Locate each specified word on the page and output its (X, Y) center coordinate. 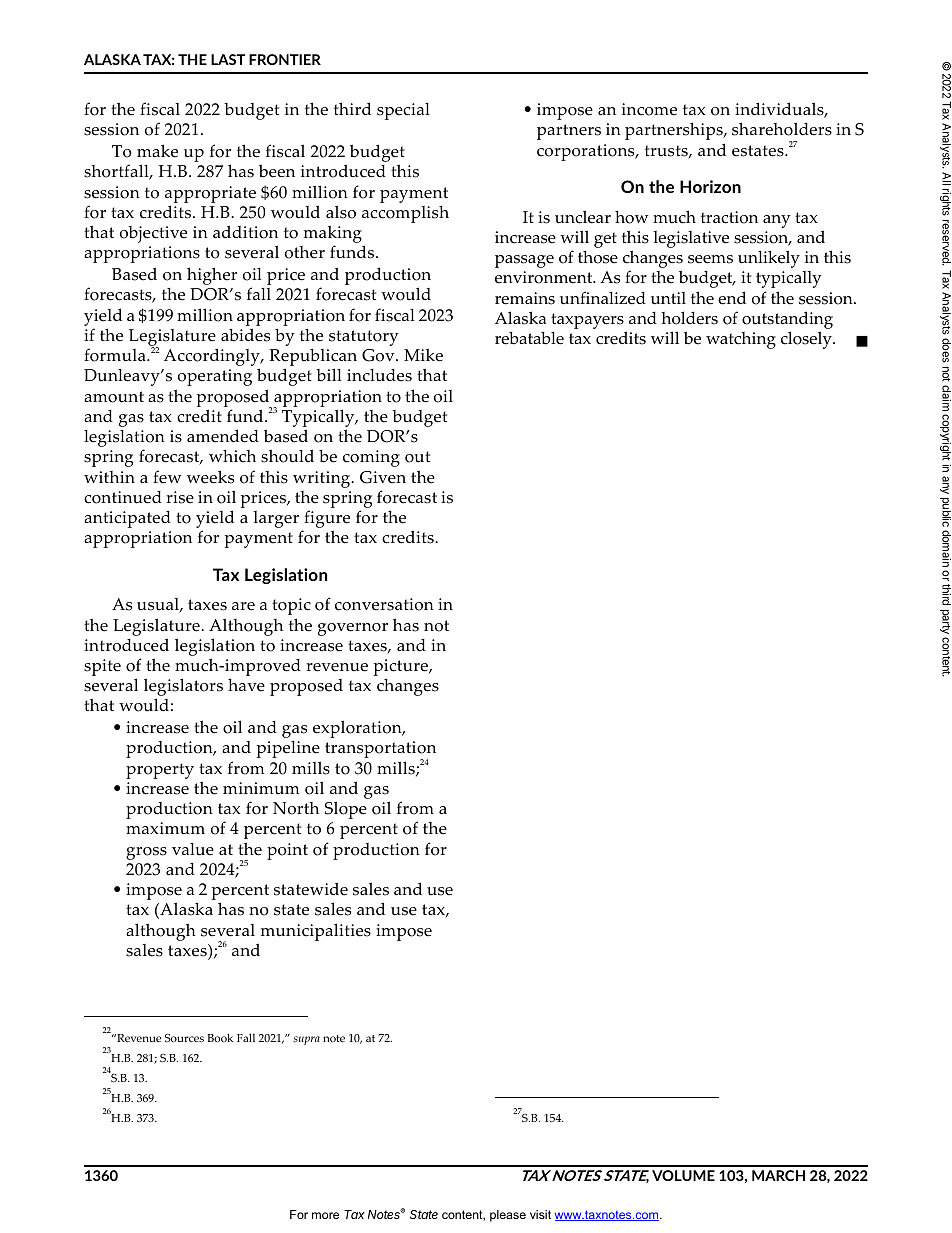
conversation (384, 604)
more (325, 1215)
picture (402, 667)
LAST (228, 59)
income (649, 109)
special (403, 111)
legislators (183, 688)
